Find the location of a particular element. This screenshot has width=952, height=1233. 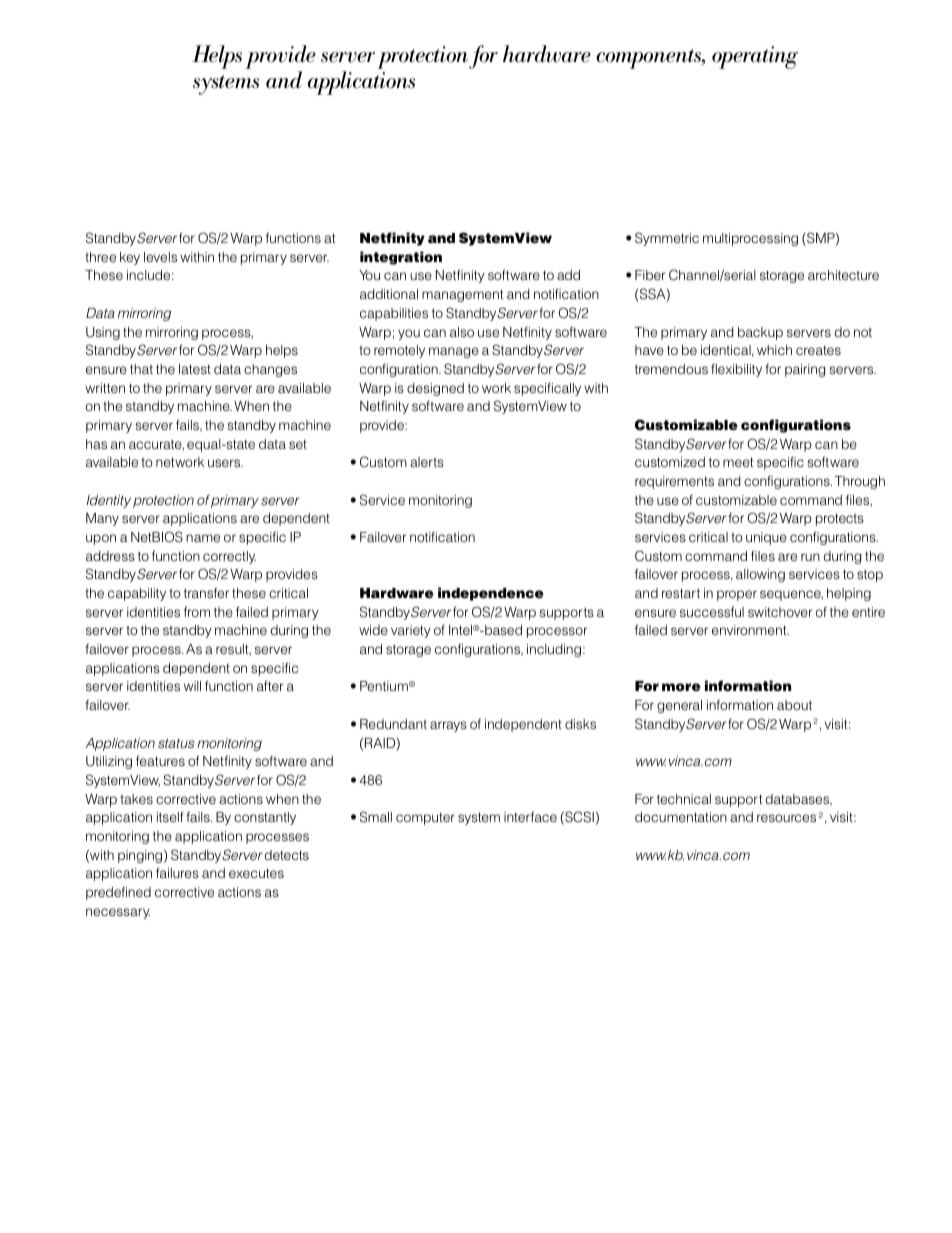

key is located at coordinates (130, 258).
